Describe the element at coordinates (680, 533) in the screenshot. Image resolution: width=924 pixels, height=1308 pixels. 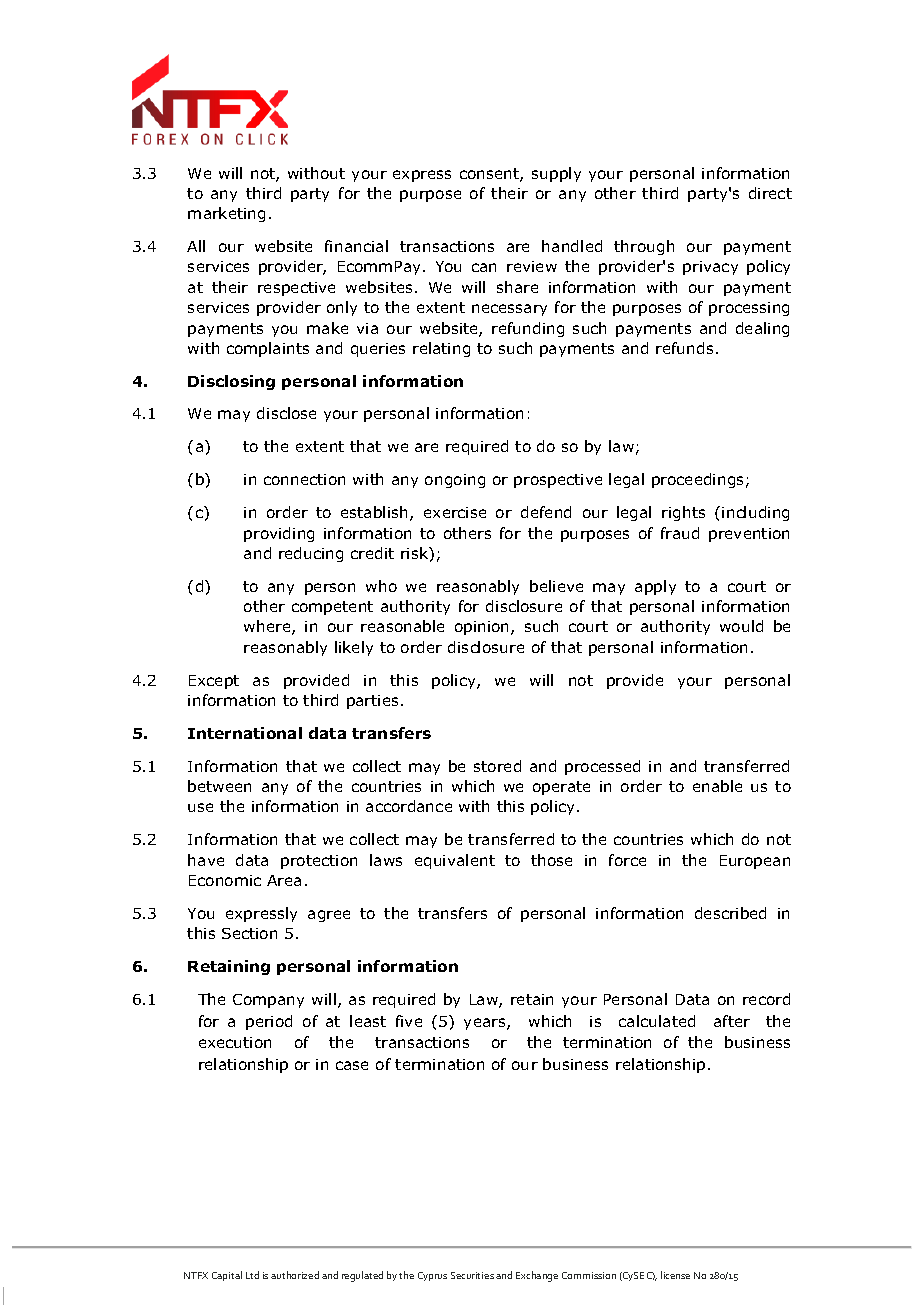
I see `fraud` at that location.
